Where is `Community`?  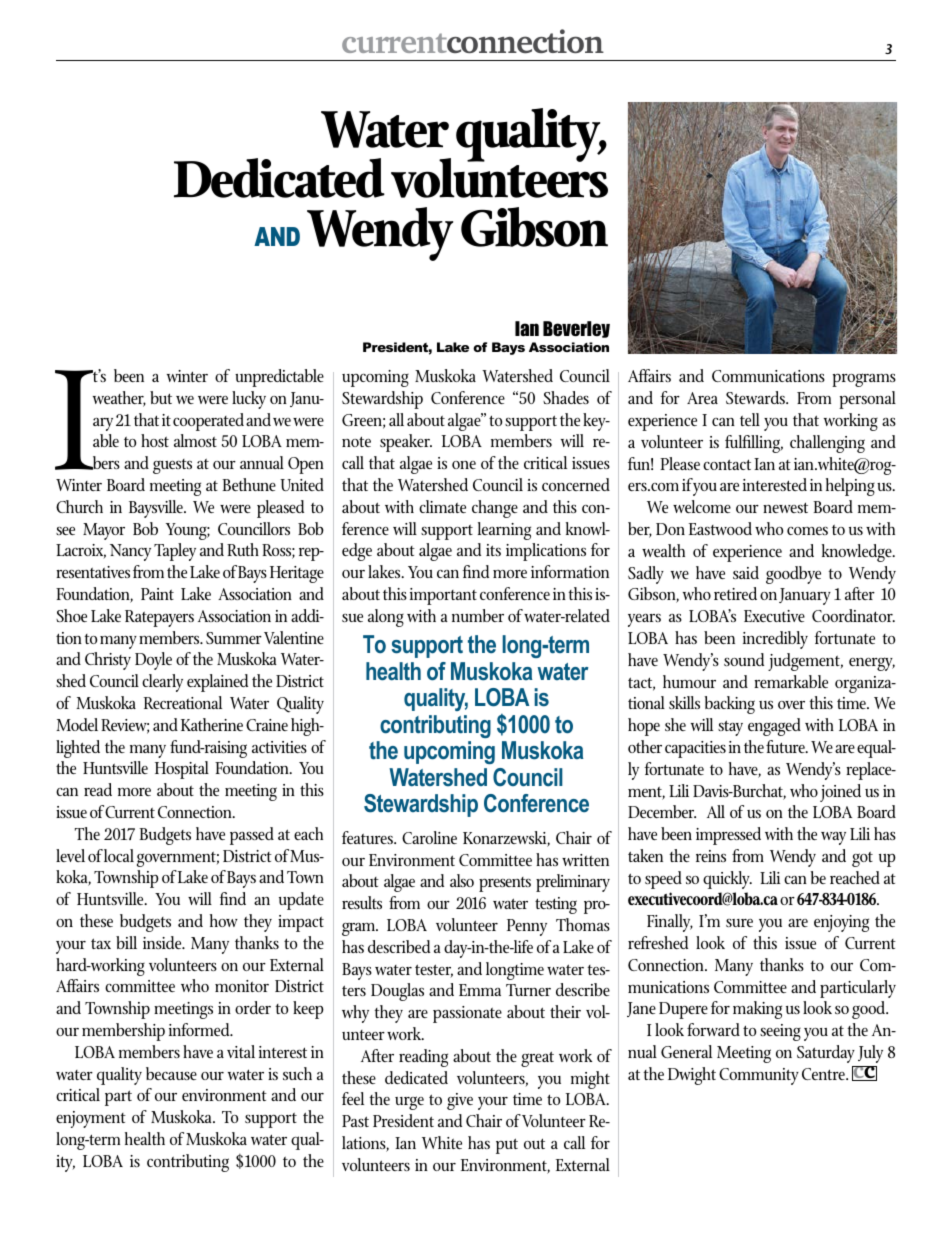 Community is located at coordinates (759, 1076).
